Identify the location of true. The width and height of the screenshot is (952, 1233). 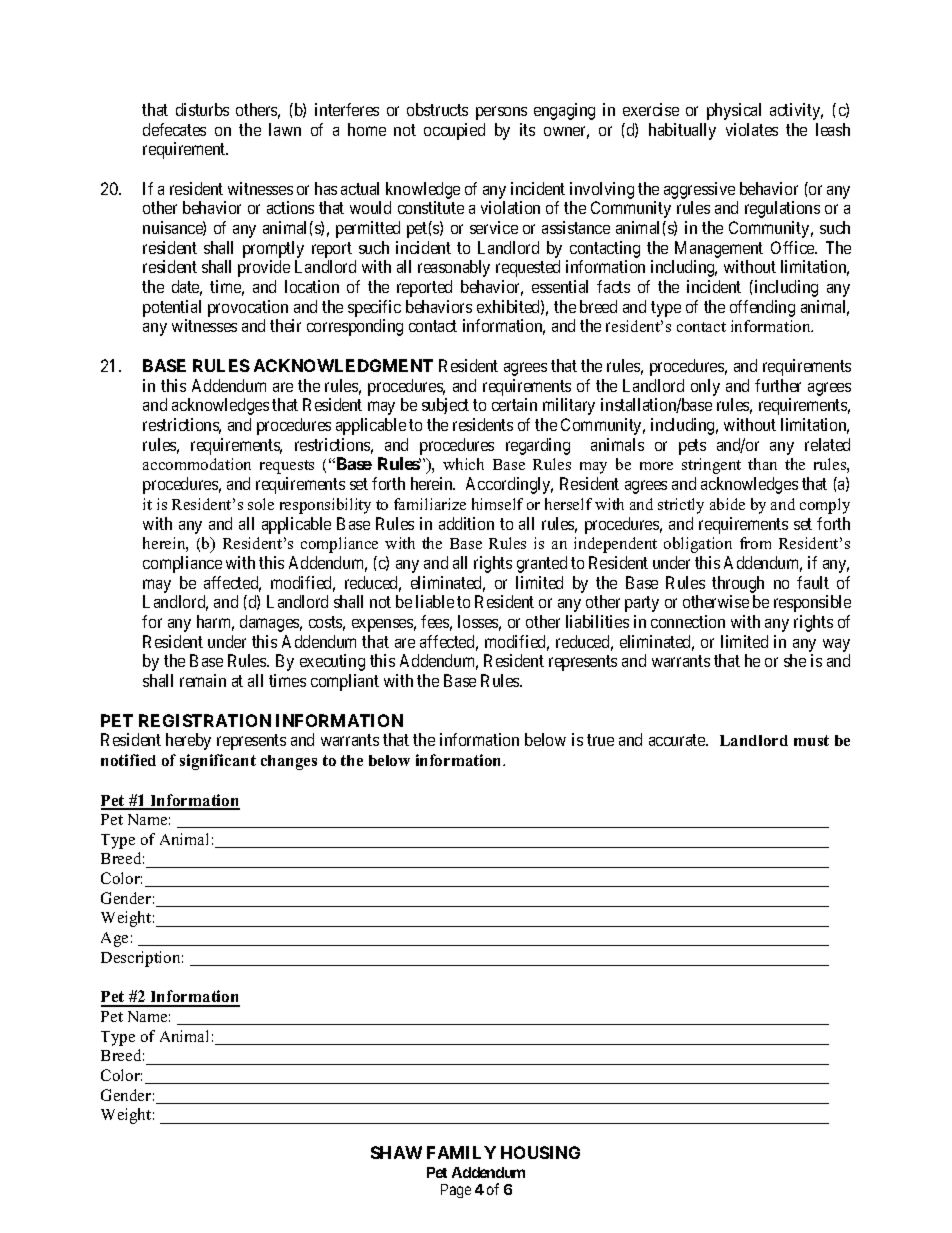
(600, 740).
